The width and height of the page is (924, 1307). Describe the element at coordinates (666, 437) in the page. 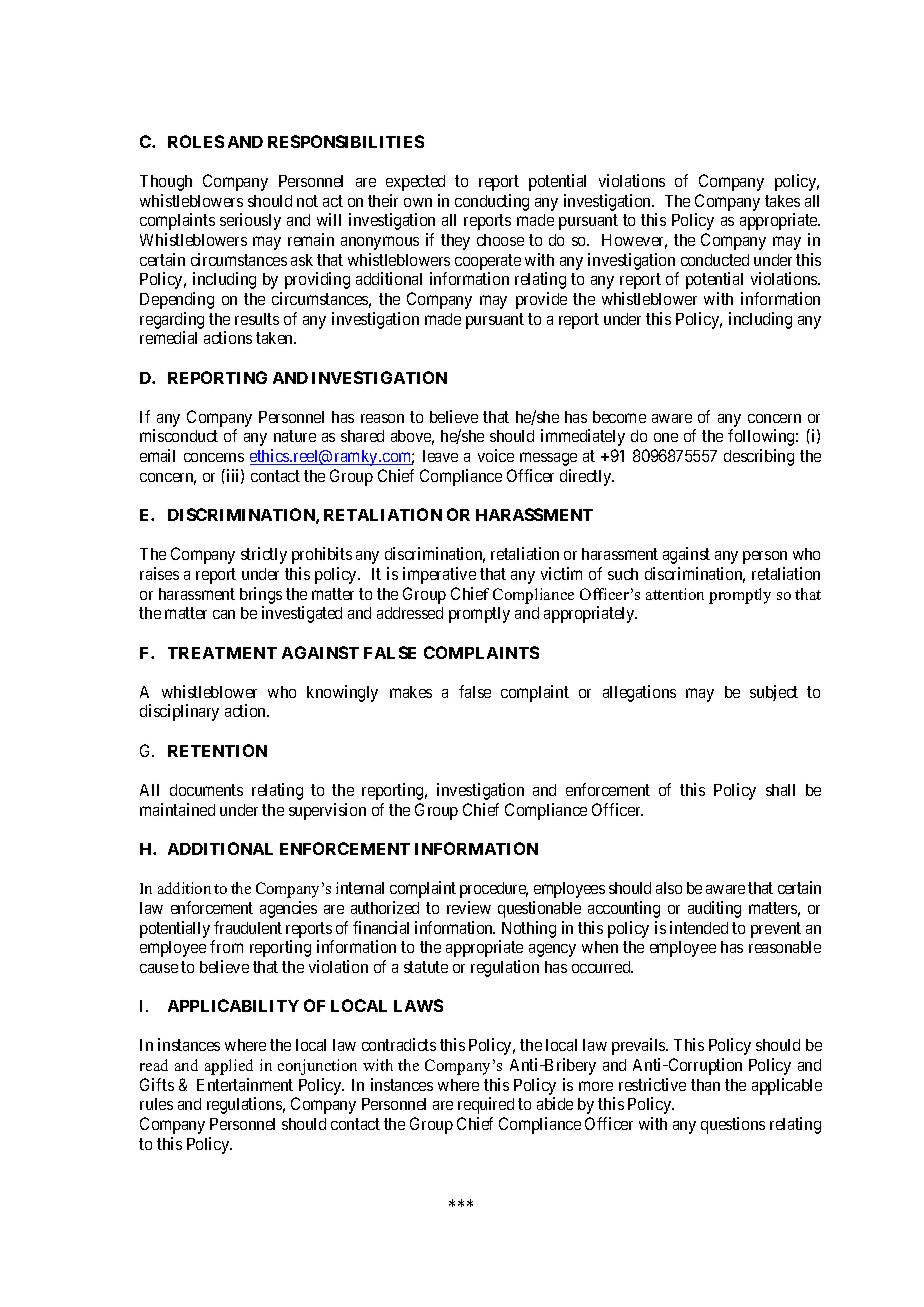

I see `one` at that location.
